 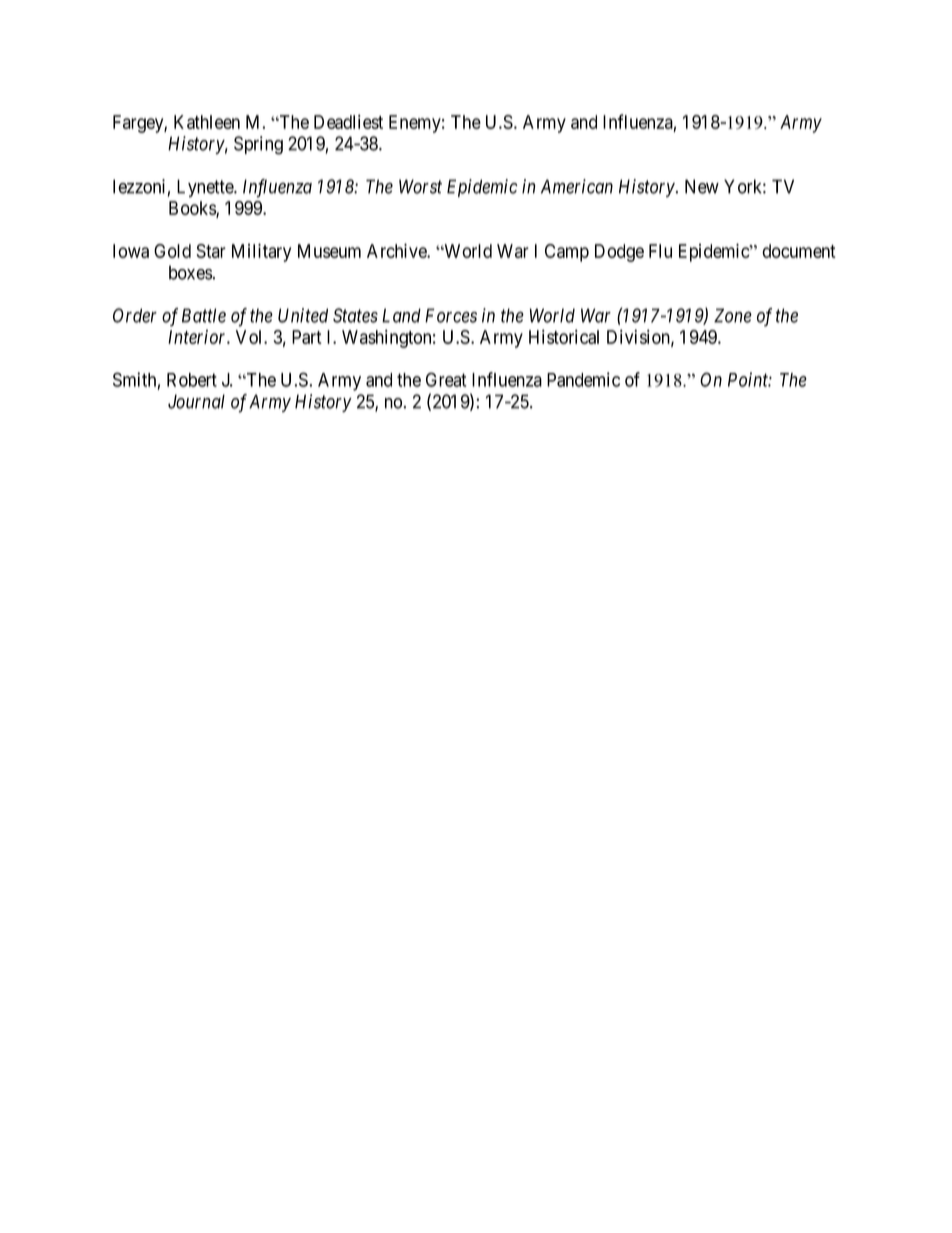 What do you see at coordinates (207, 122) in the screenshot?
I see `Kathleen` at bounding box center [207, 122].
